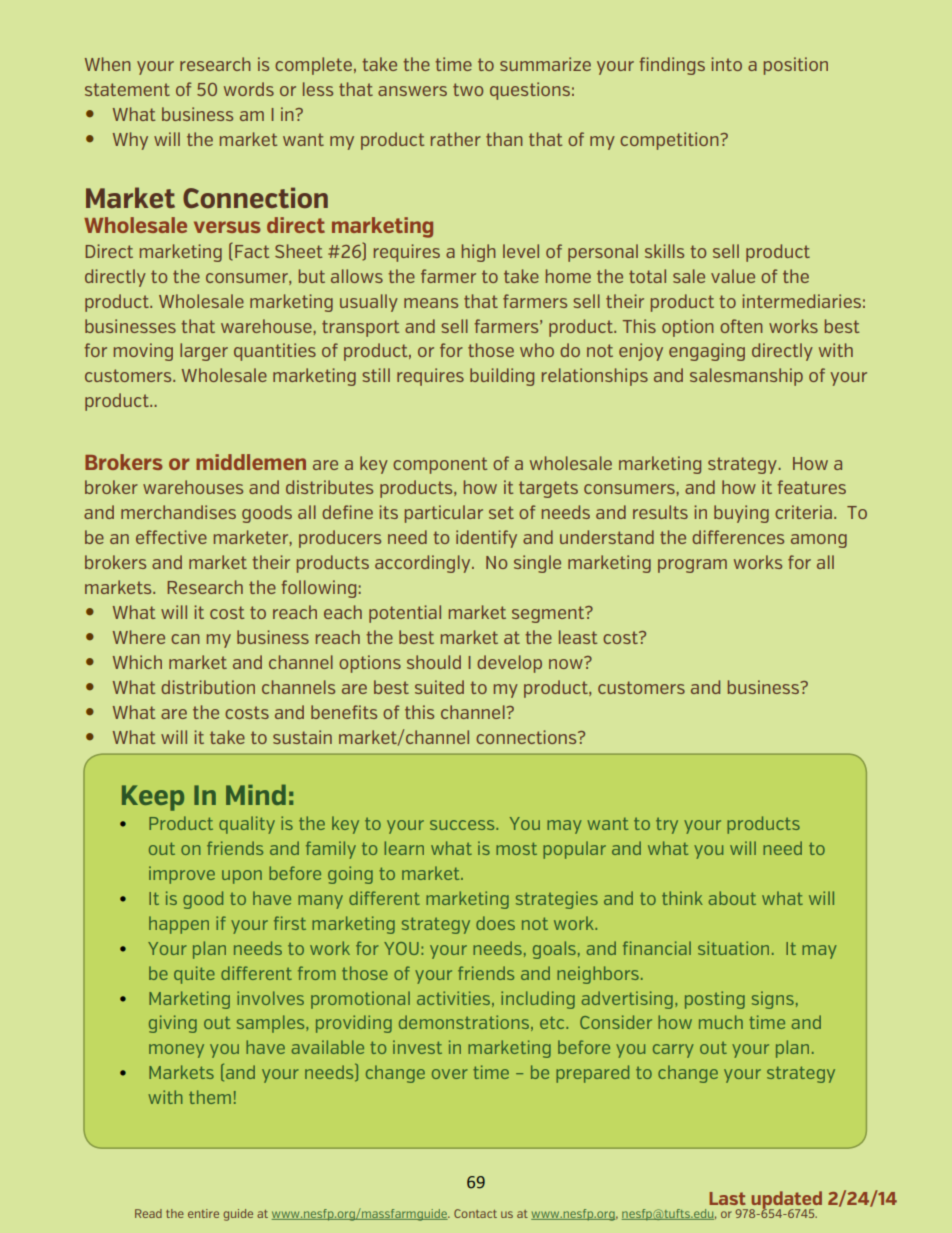 The width and height of the page is (952, 1233). I want to click on means, so click(431, 303).
